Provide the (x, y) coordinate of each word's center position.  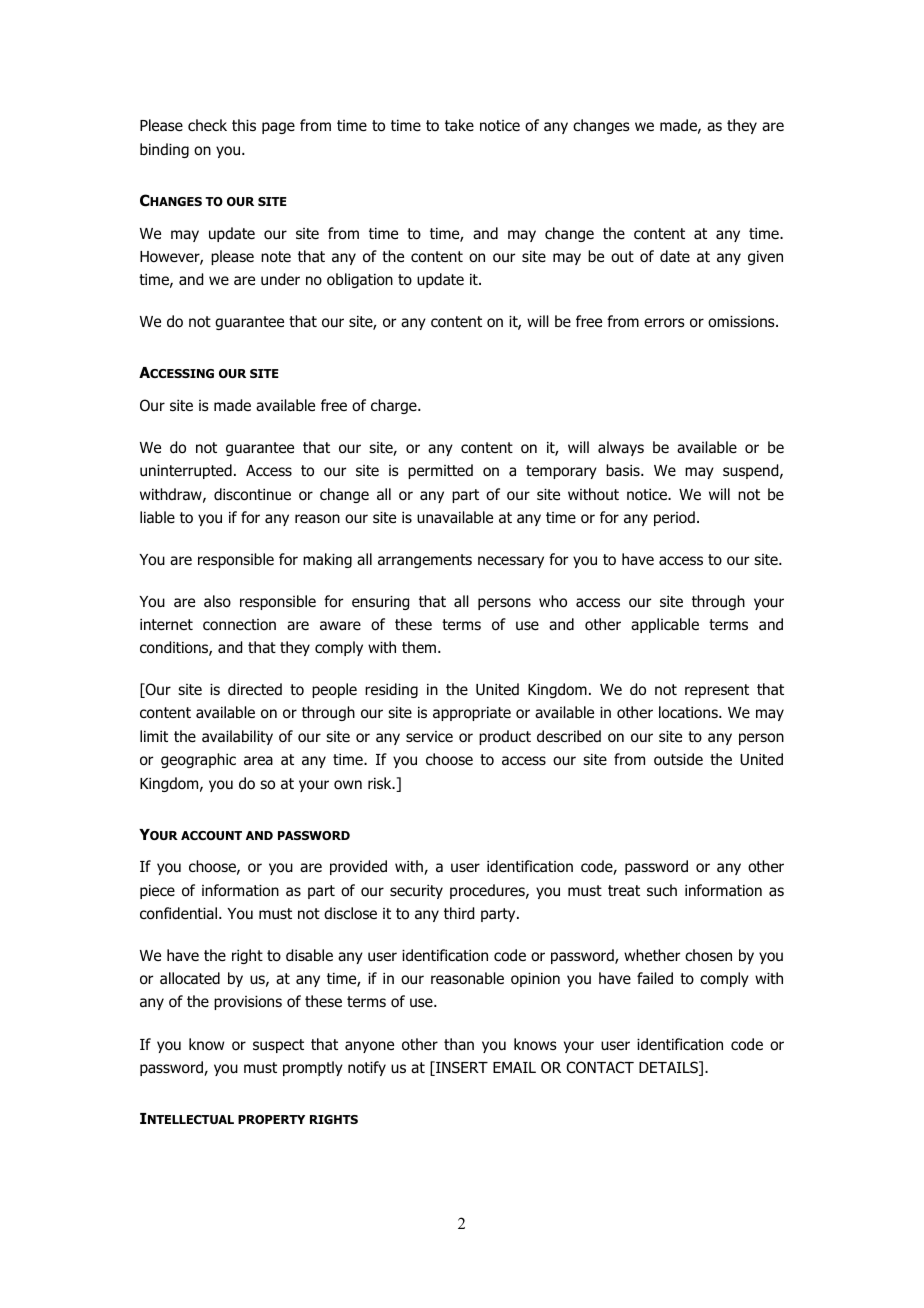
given (765, 258)
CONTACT (600, 1067)
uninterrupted (186, 471)
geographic (198, 760)
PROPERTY (271, 1119)
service (429, 736)
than (459, 1044)
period (674, 518)
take (459, 125)
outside (678, 759)
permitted (440, 471)
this (244, 125)
